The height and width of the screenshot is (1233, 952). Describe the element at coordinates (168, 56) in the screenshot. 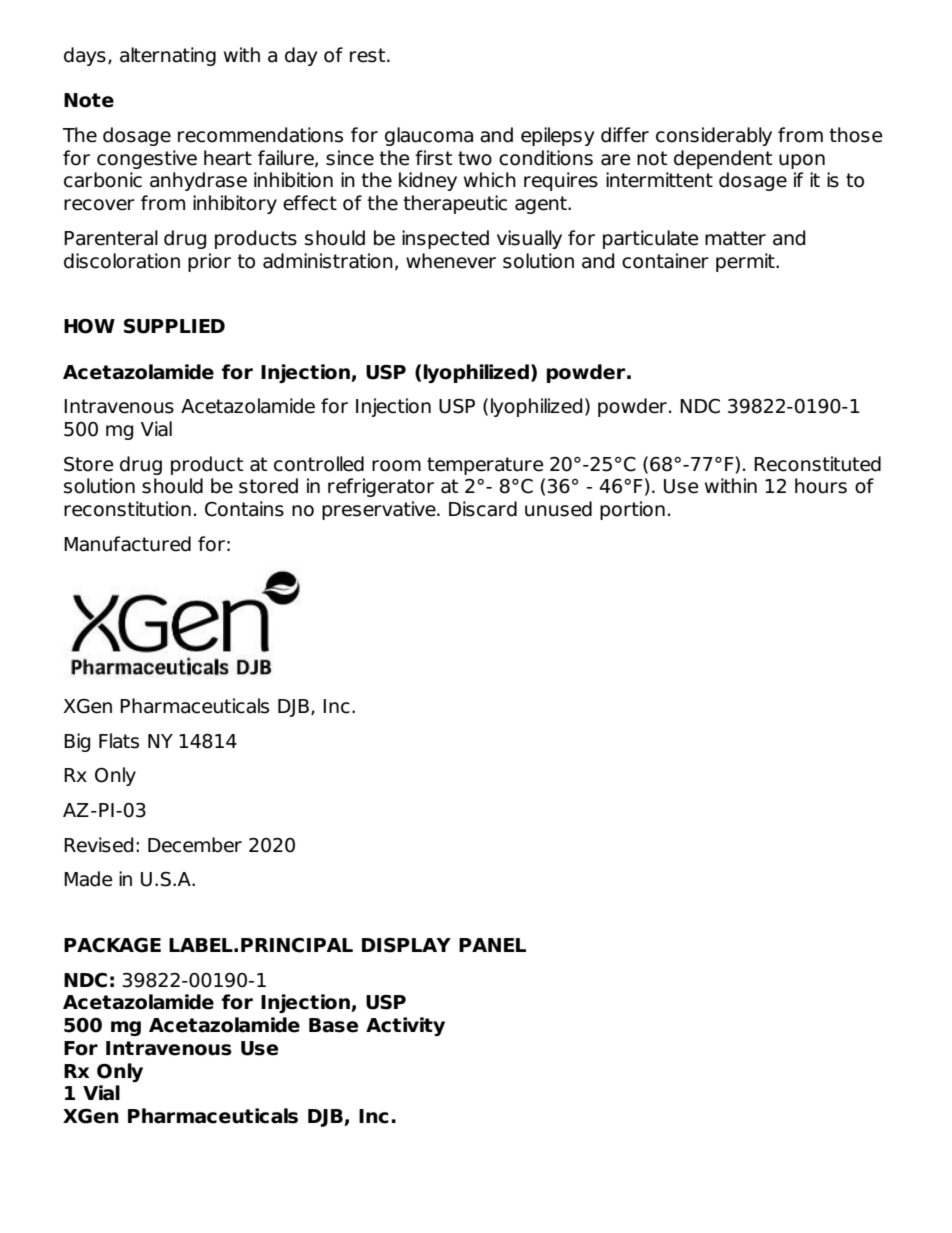

I see `alternating` at that location.
